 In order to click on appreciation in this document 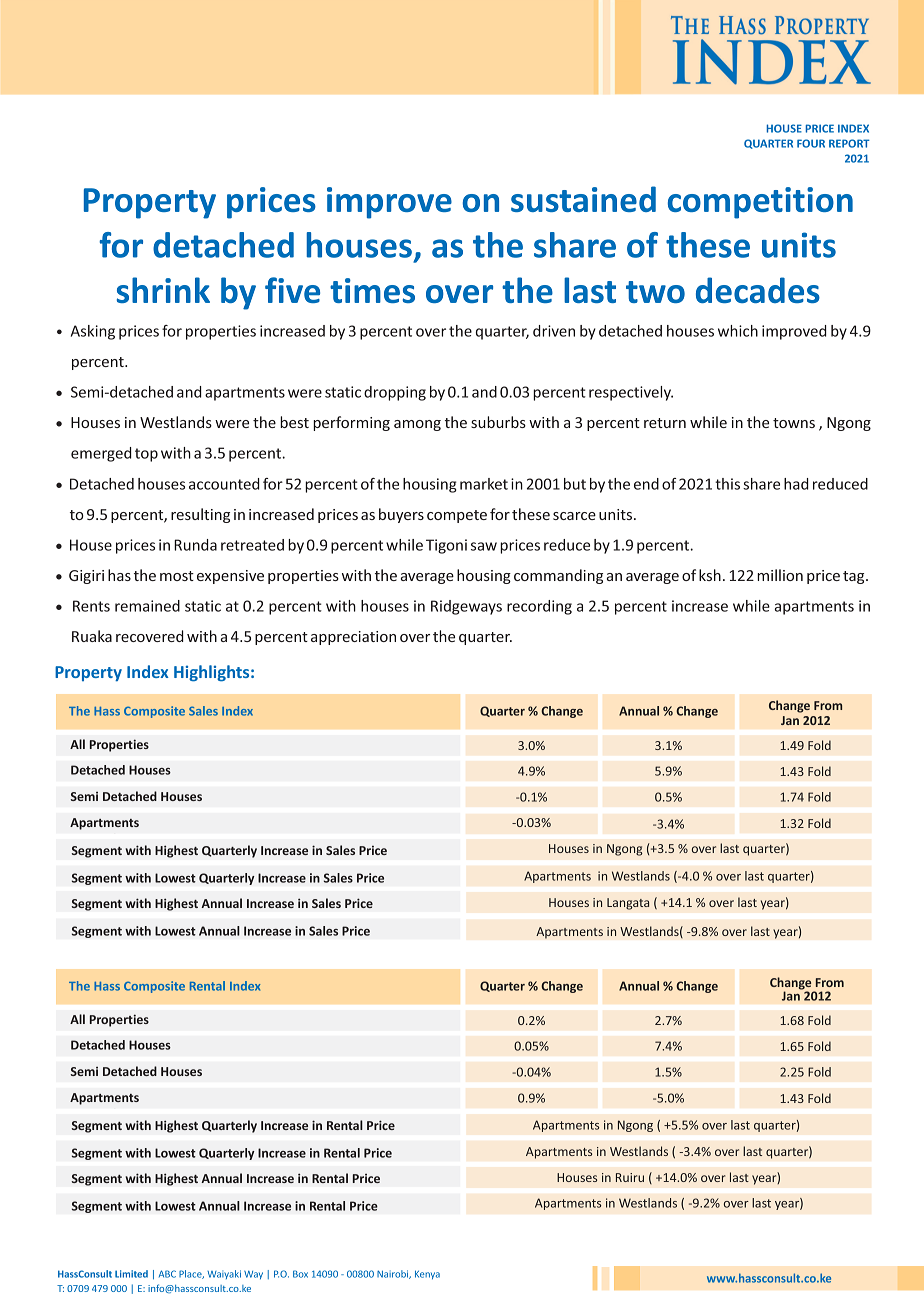, I will do `click(353, 638)`.
